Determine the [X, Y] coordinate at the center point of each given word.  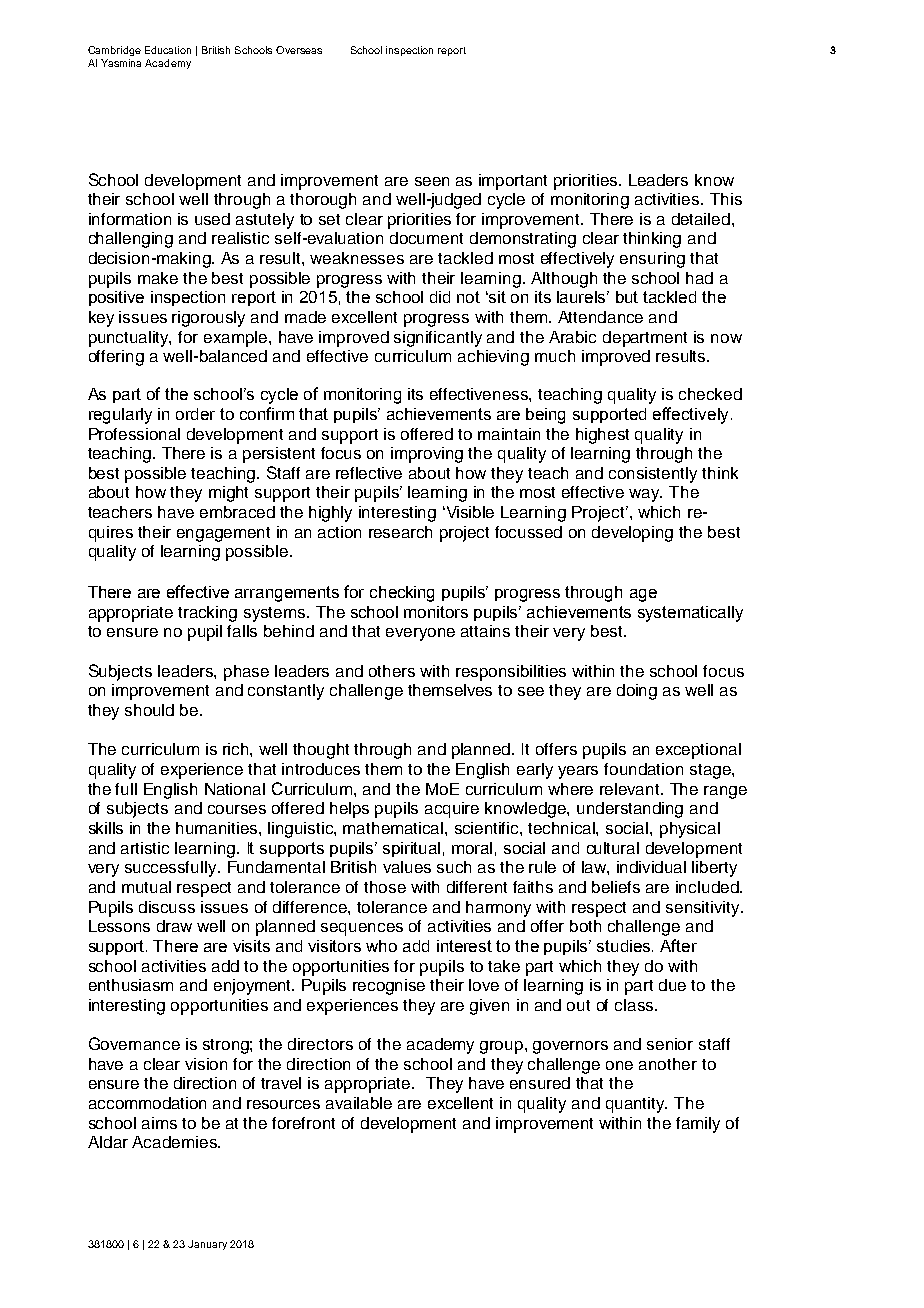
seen [432, 181]
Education [168, 50]
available [359, 1103]
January [207, 1245]
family [698, 1125]
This [726, 199]
